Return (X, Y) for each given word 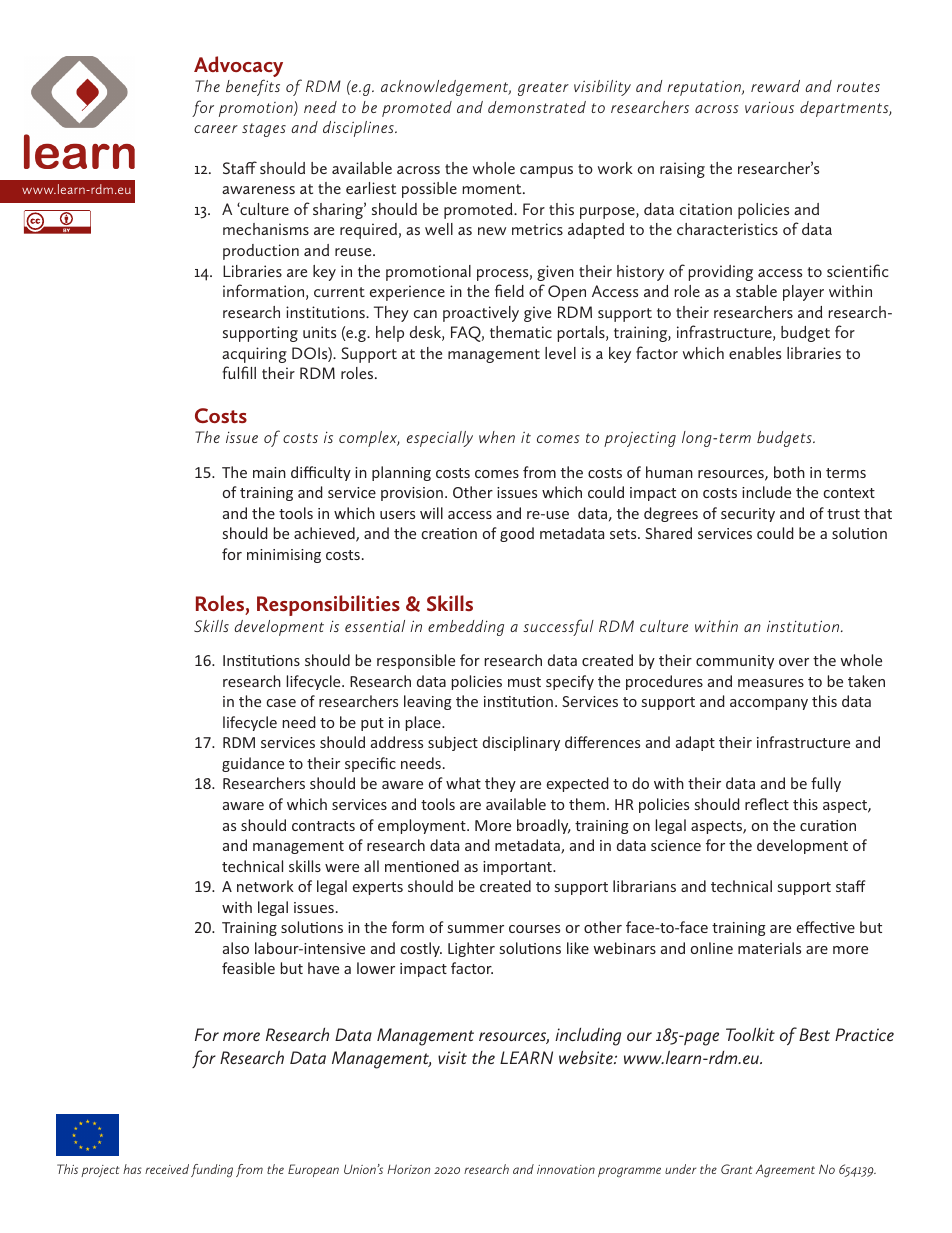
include (766, 492)
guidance (253, 764)
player (803, 293)
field (509, 290)
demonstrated (537, 107)
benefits (253, 87)
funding (212, 1171)
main (269, 472)
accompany (769, 704)
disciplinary (521, 743)
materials (769, 948)
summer (476, 929)
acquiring (254, 355)
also (236, 948)
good (517, 534)
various (769, 107)
